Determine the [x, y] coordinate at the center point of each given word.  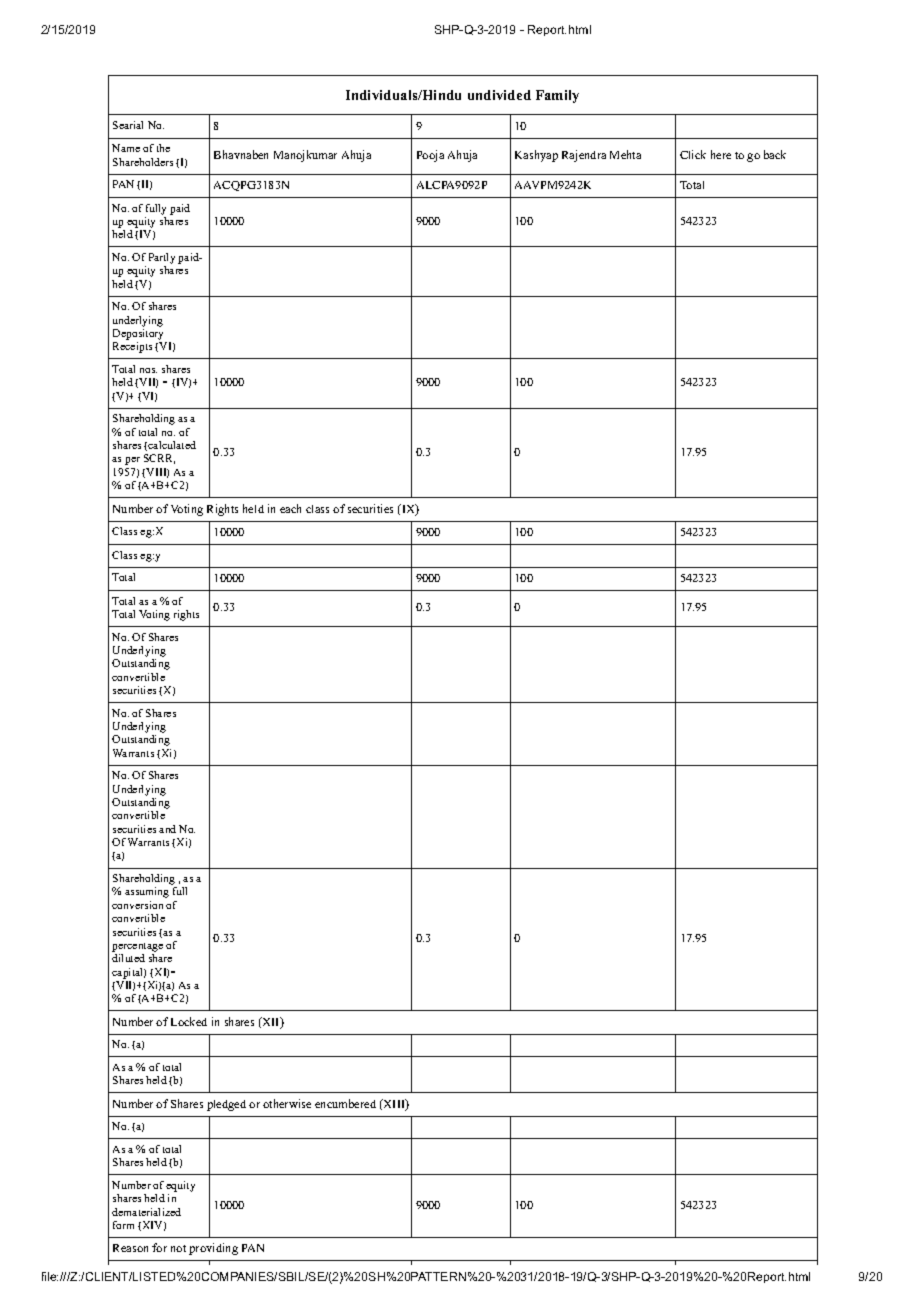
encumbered [345, 1103]
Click [693, 154]
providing [213, 1249]
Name [126, 148]
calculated [172, 445]
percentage [137, 947]
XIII [394, 1105]
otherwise [287, 1103]
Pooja [430, 156]
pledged [226, 1105]
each [290, 508]
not [178, 1248]
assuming [147, 892]
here [721, 154]
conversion [137, 905]
